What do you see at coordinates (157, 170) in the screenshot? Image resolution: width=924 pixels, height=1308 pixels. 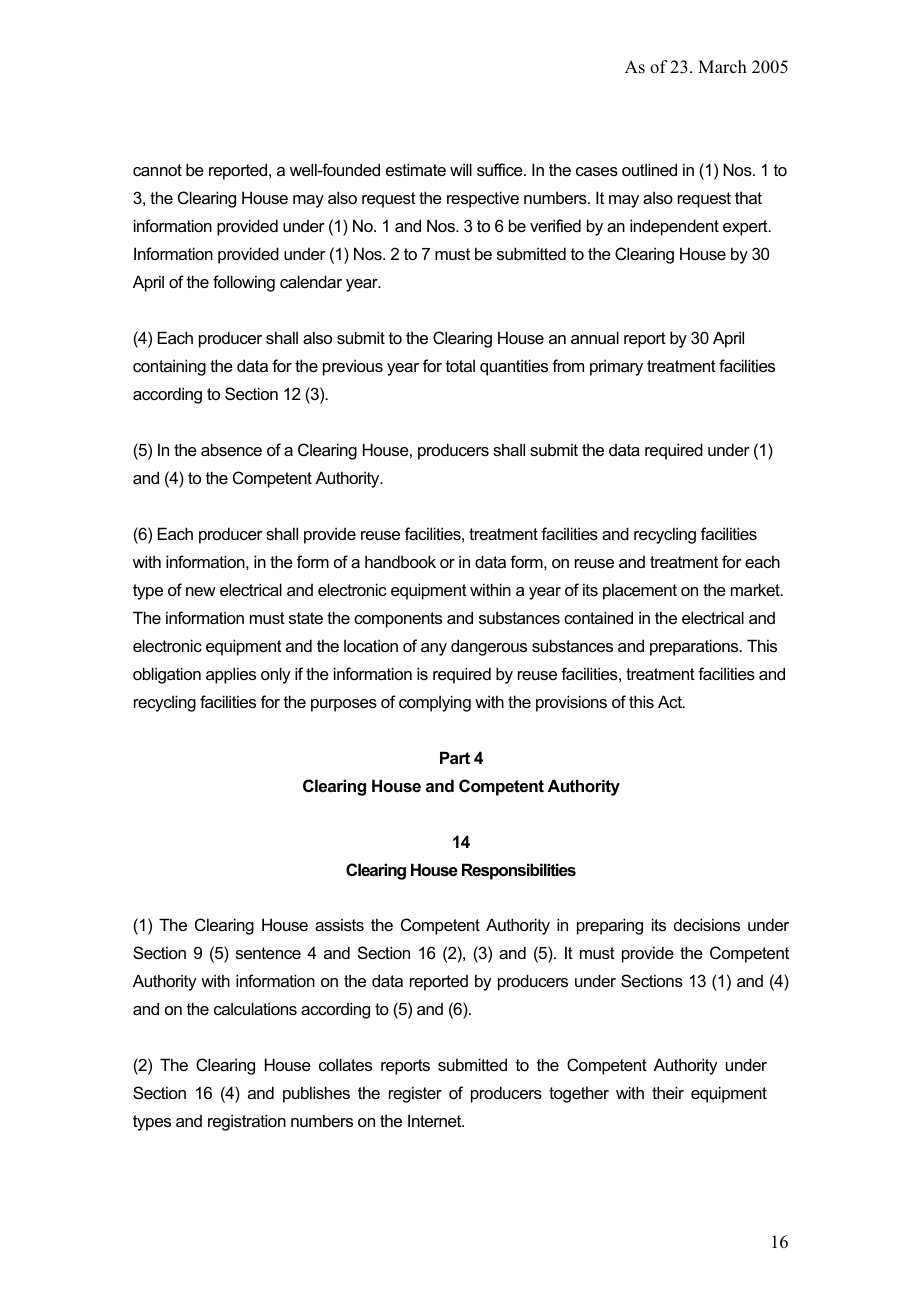 I see `cannot` at bounding box center [157, 170].
